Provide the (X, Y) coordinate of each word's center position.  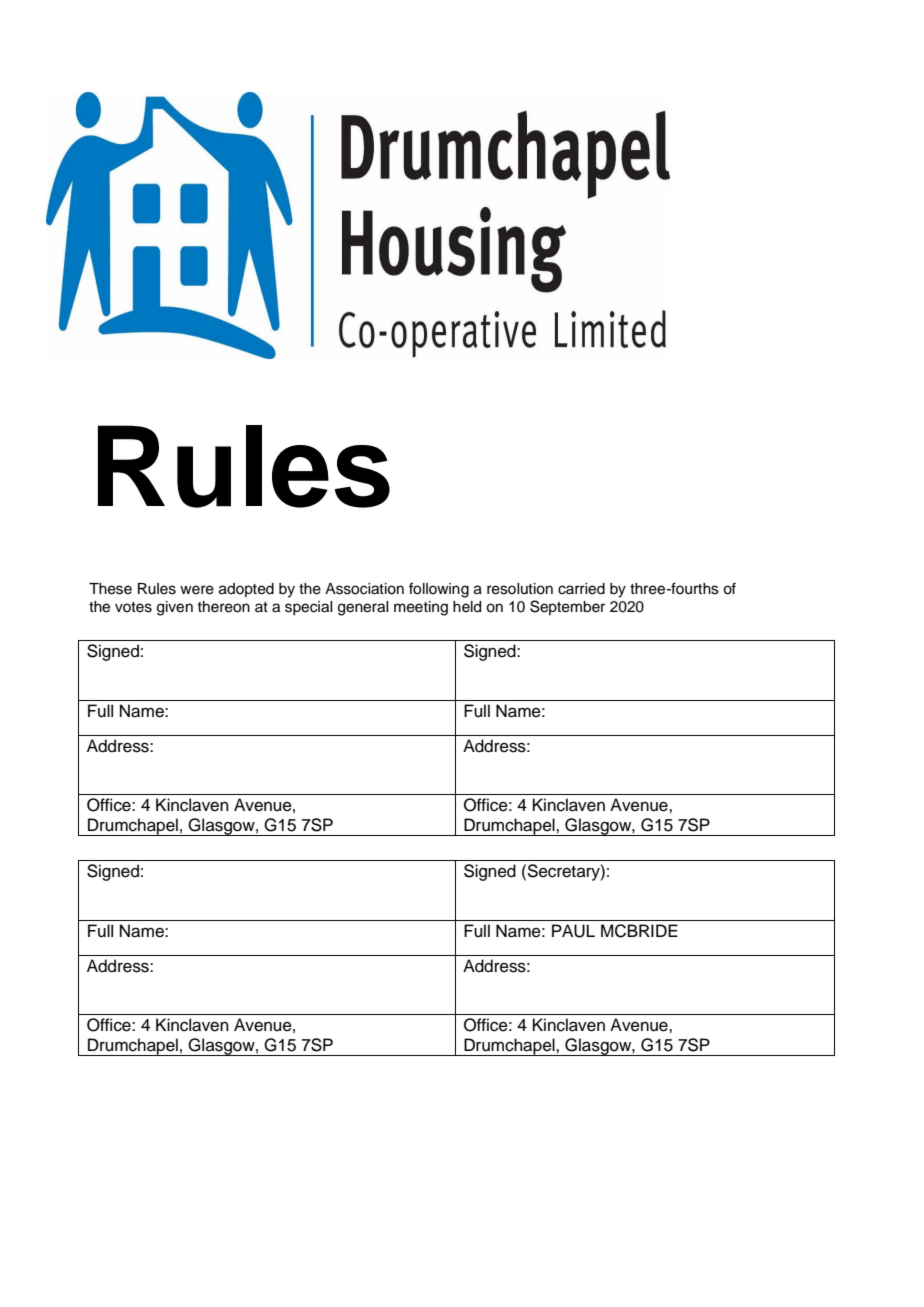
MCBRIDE (639, 931)
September (567, 607)
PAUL (573, 931)
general (363, 608)
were (197, 590)
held (467, 607)
